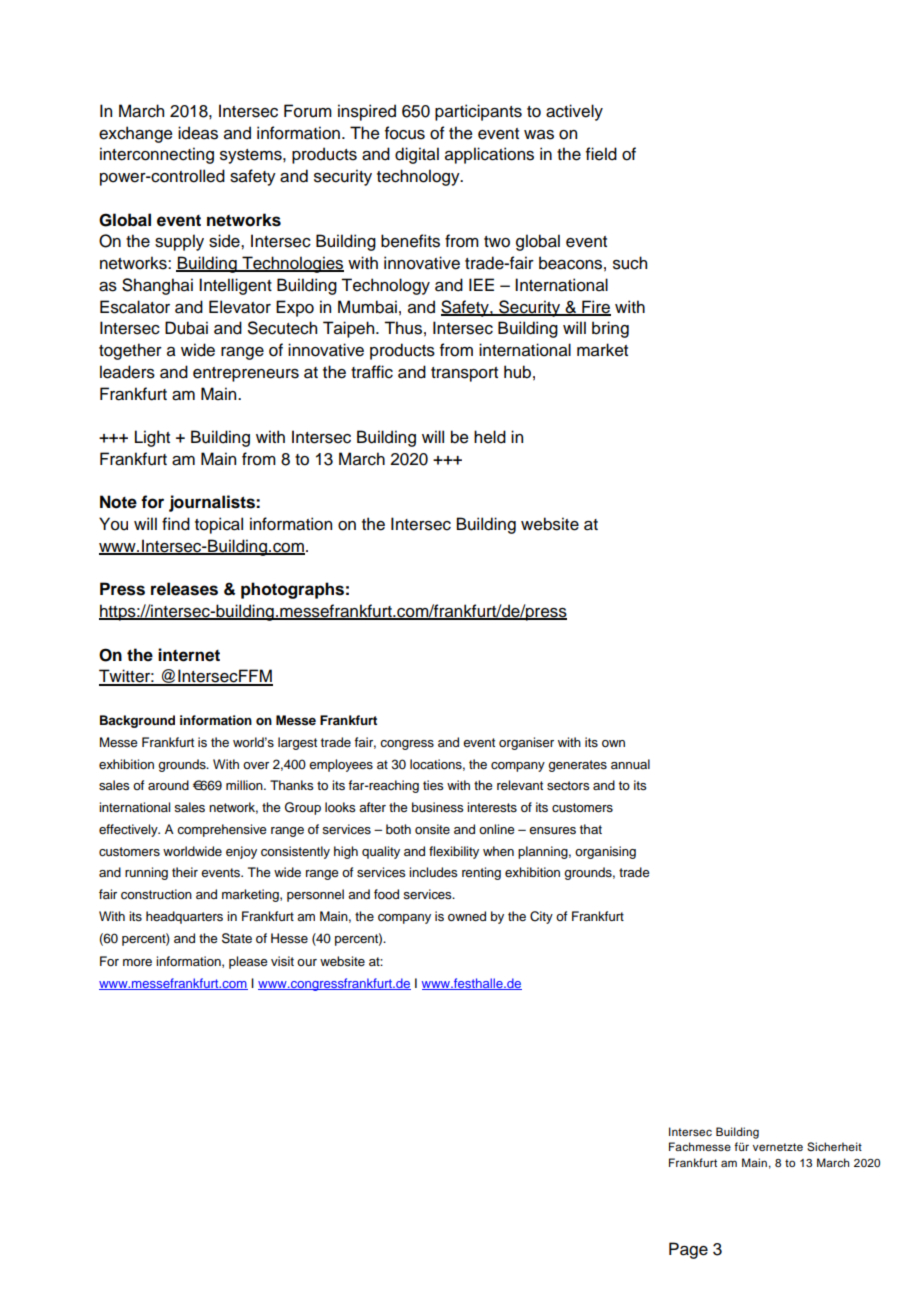 The width and height of the screenshot is (924, 1308). I want to click on Page, so click(688, 1250).
